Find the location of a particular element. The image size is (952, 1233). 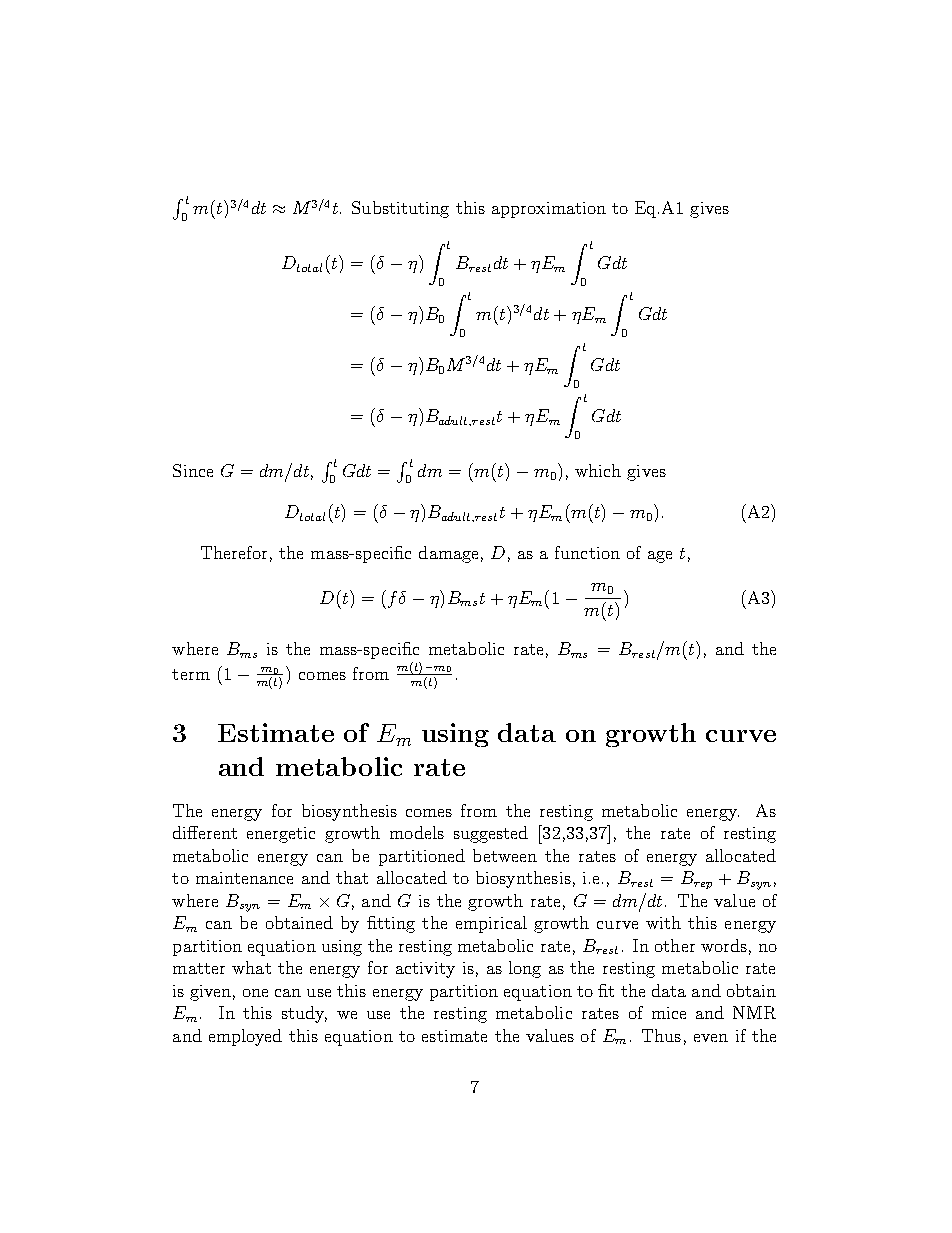

employed is located at coordinates (245, 1037).
